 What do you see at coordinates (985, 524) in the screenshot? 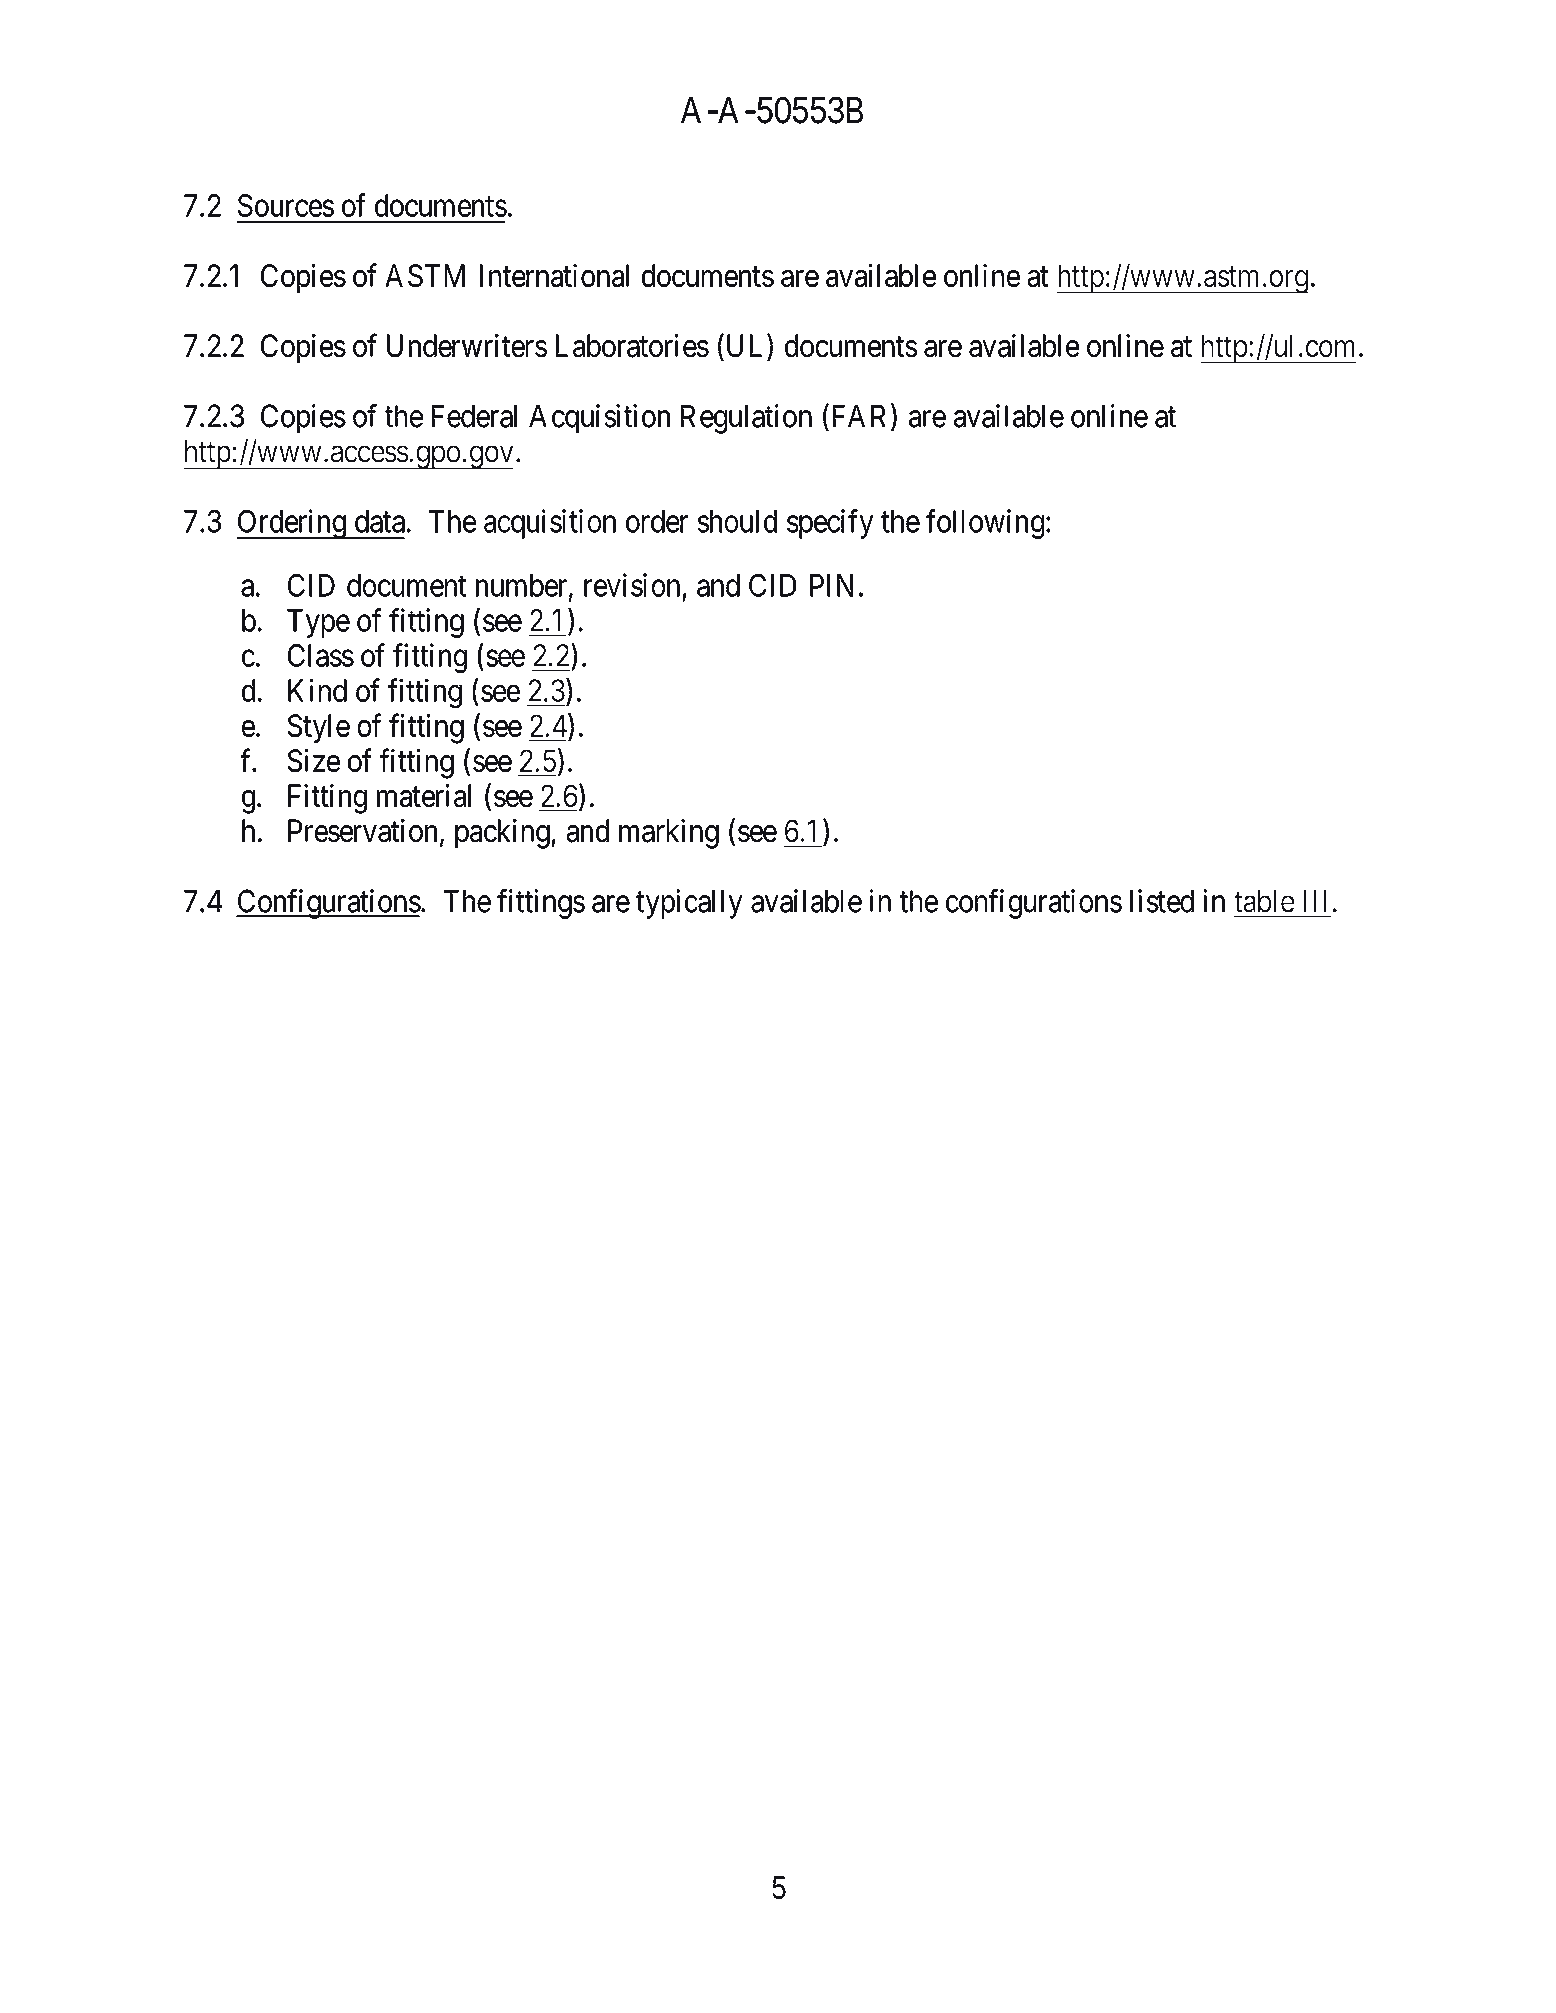
I see `following` at bounding box center [985, 524].
